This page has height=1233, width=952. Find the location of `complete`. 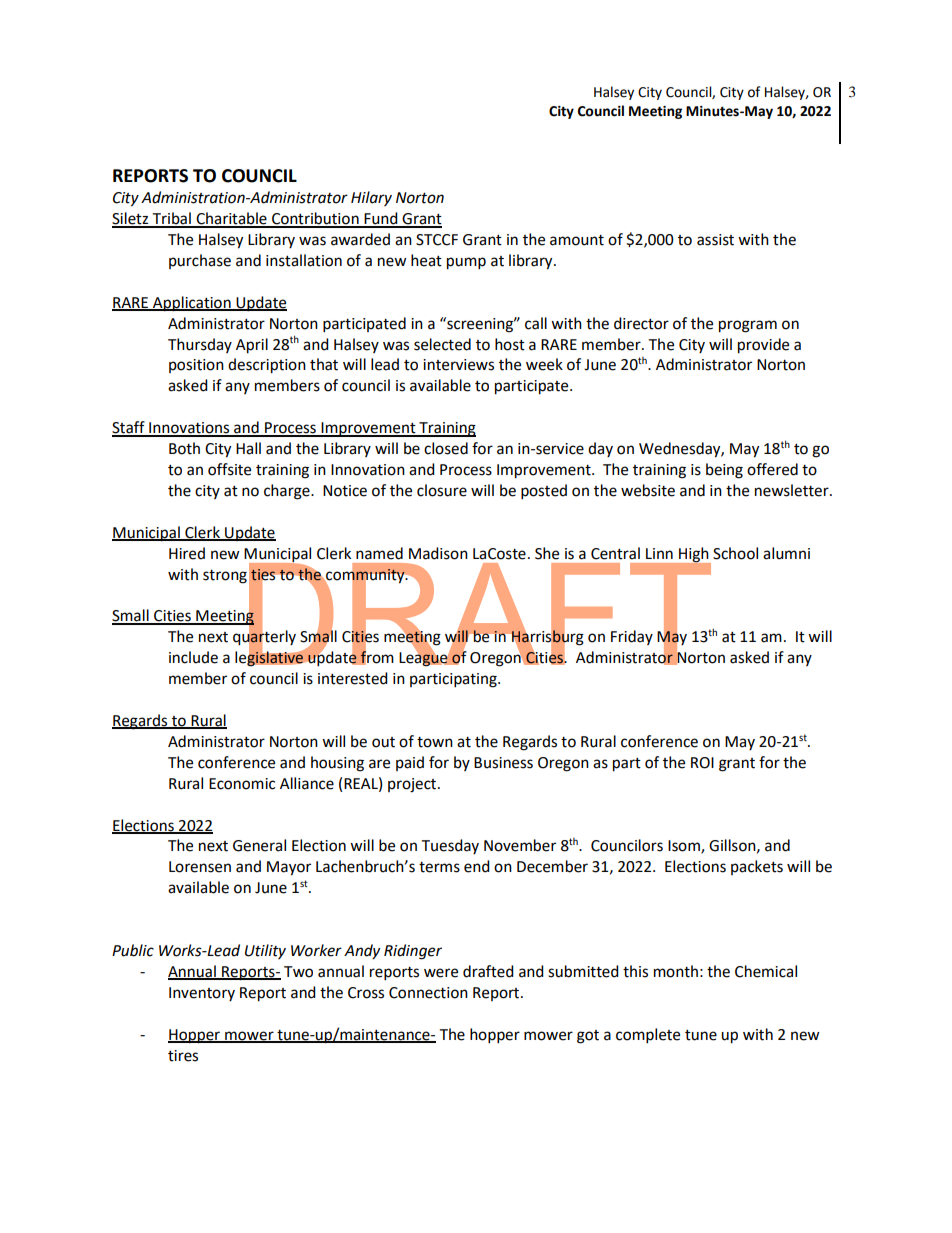

complete is located at coordinates (648, 1036).
